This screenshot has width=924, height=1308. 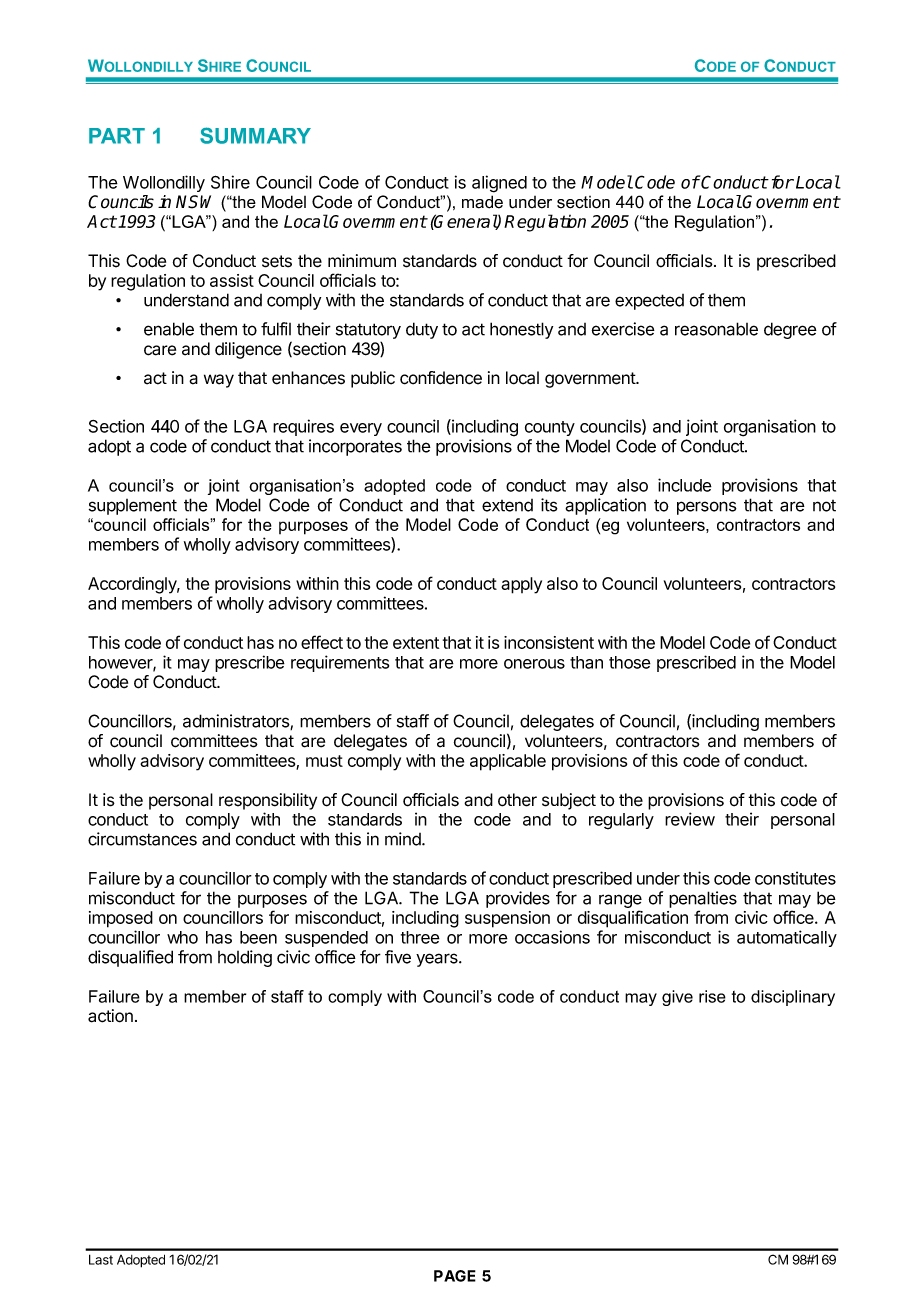 What do you see at coordinates (649, 302) in the screenshot?
I see `expected` at bounding box center [649, 302].
